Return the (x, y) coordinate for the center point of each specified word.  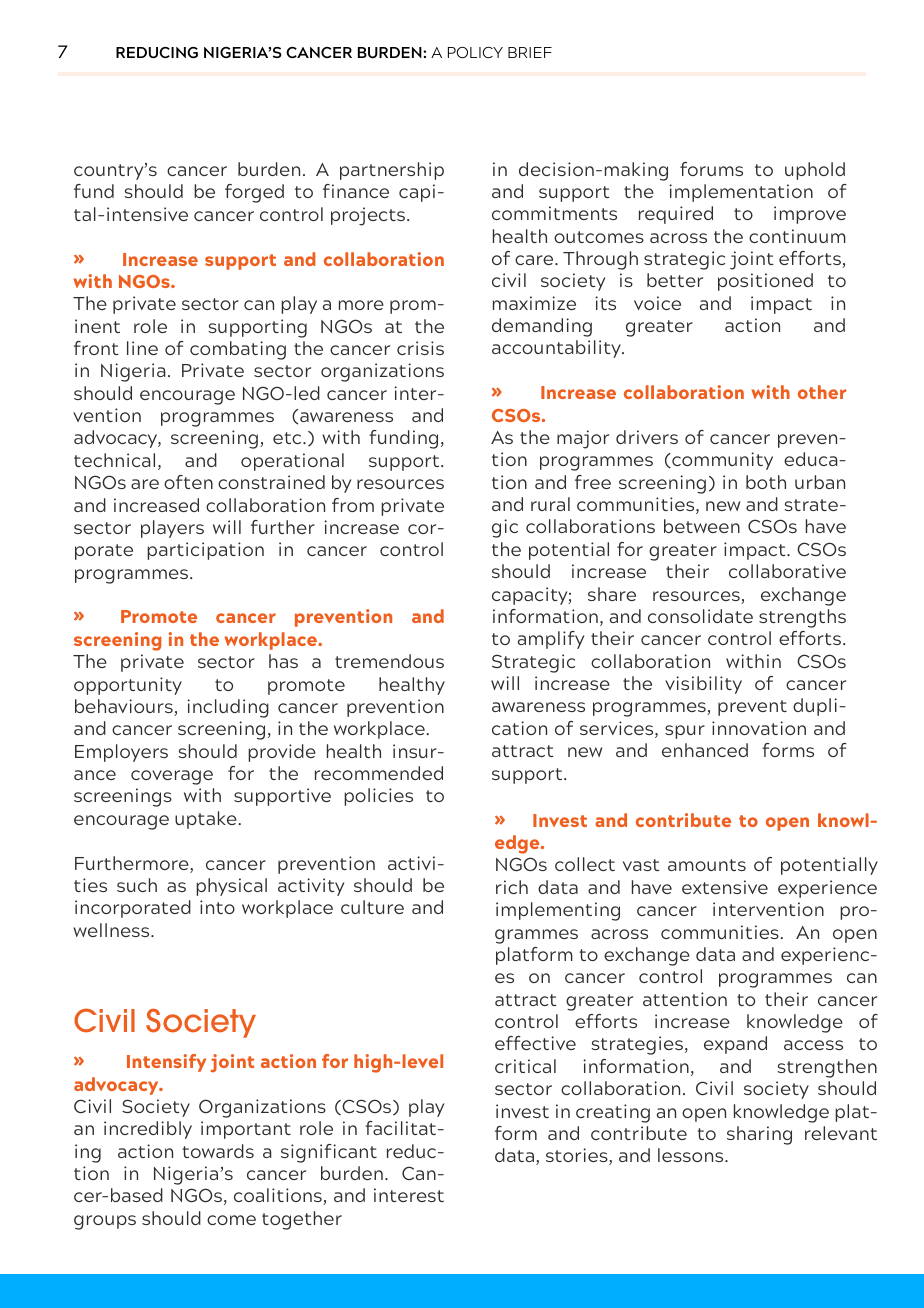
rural (550, 504)
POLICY (475, 52)
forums (711, 169)
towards (218, 1151)
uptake (207, 820)
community (721, 461)
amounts (707, 865)
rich (512, 887)
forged (254, 193)
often (188, 482)
